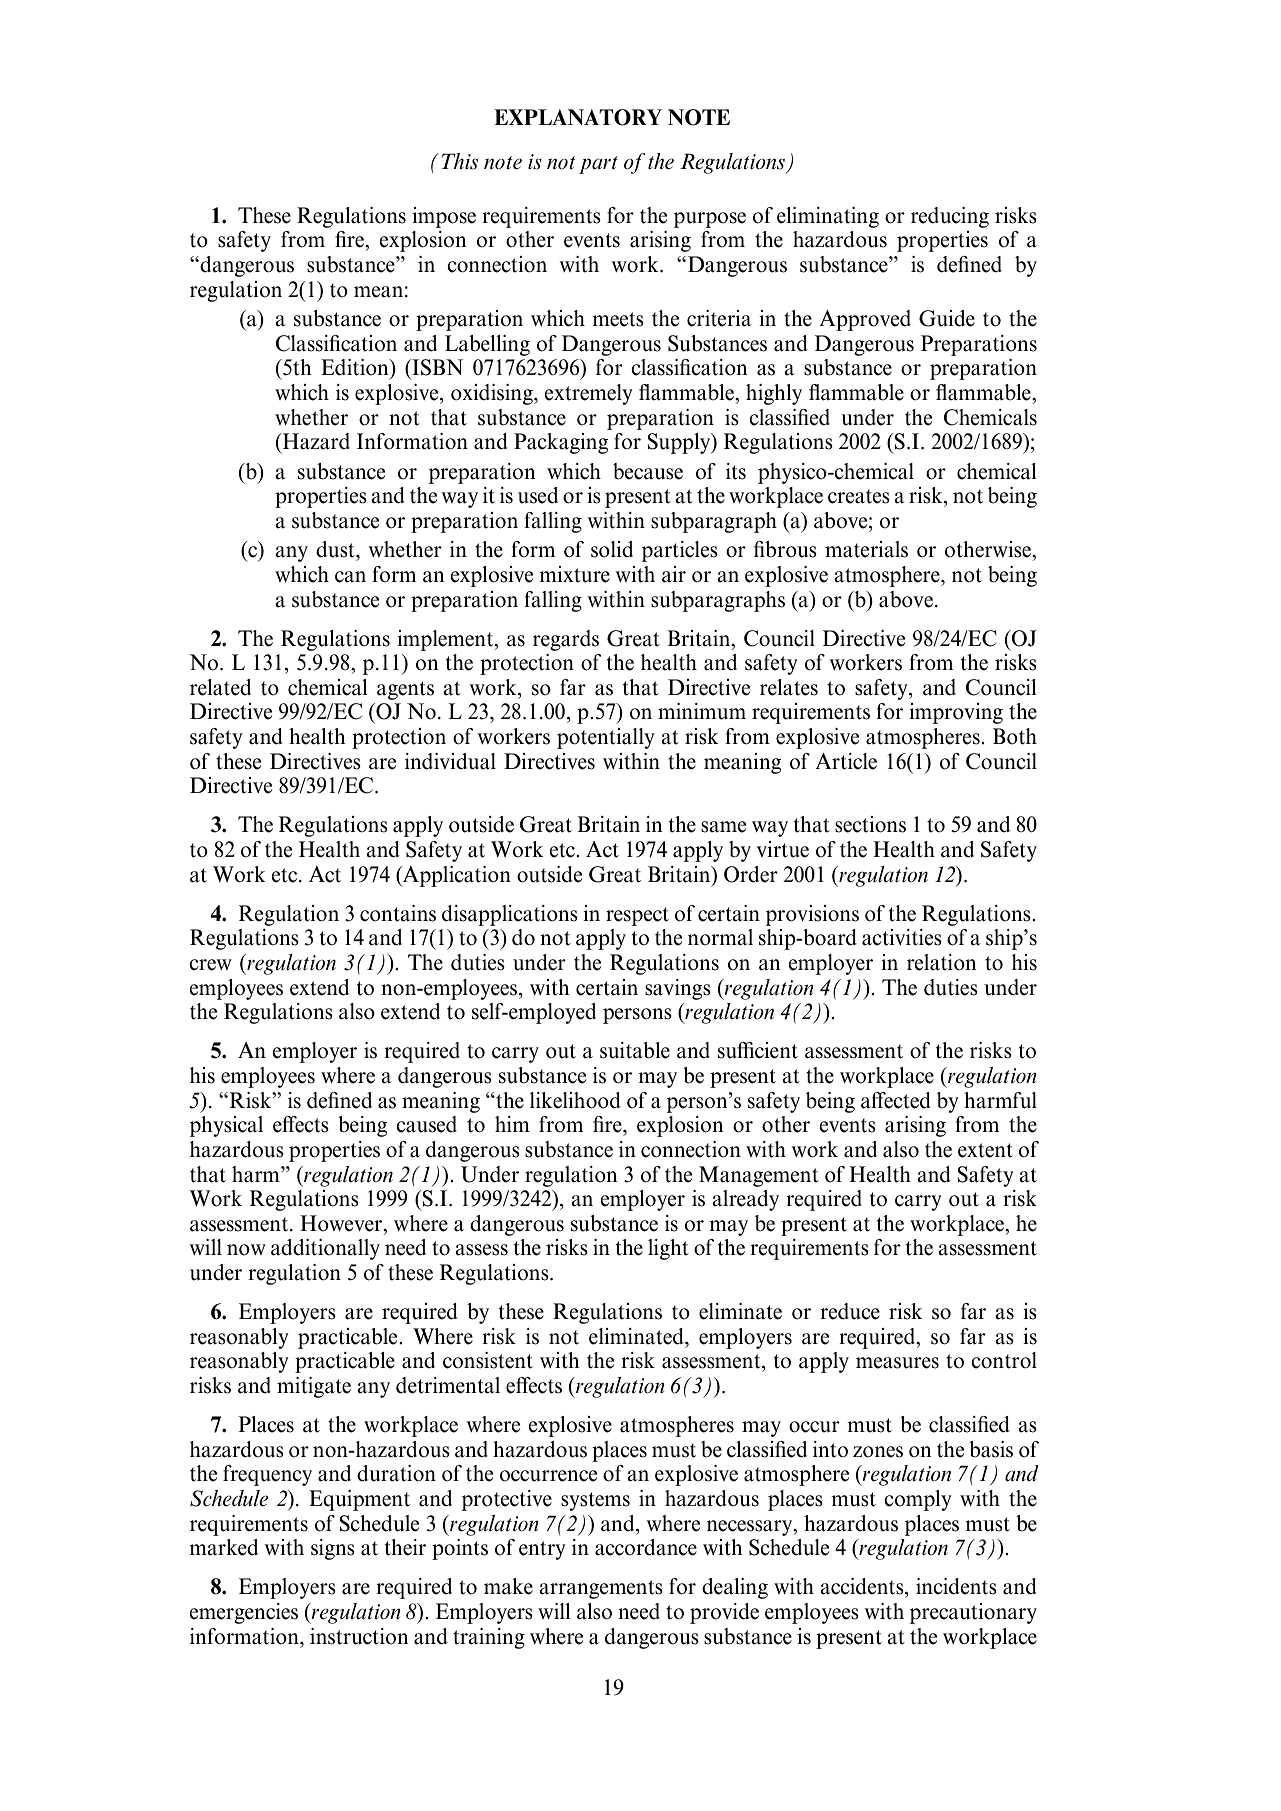 Image resolution: width=1281 pixels, height=1811 pixels. I want to click on contains, so click(398, 913).
